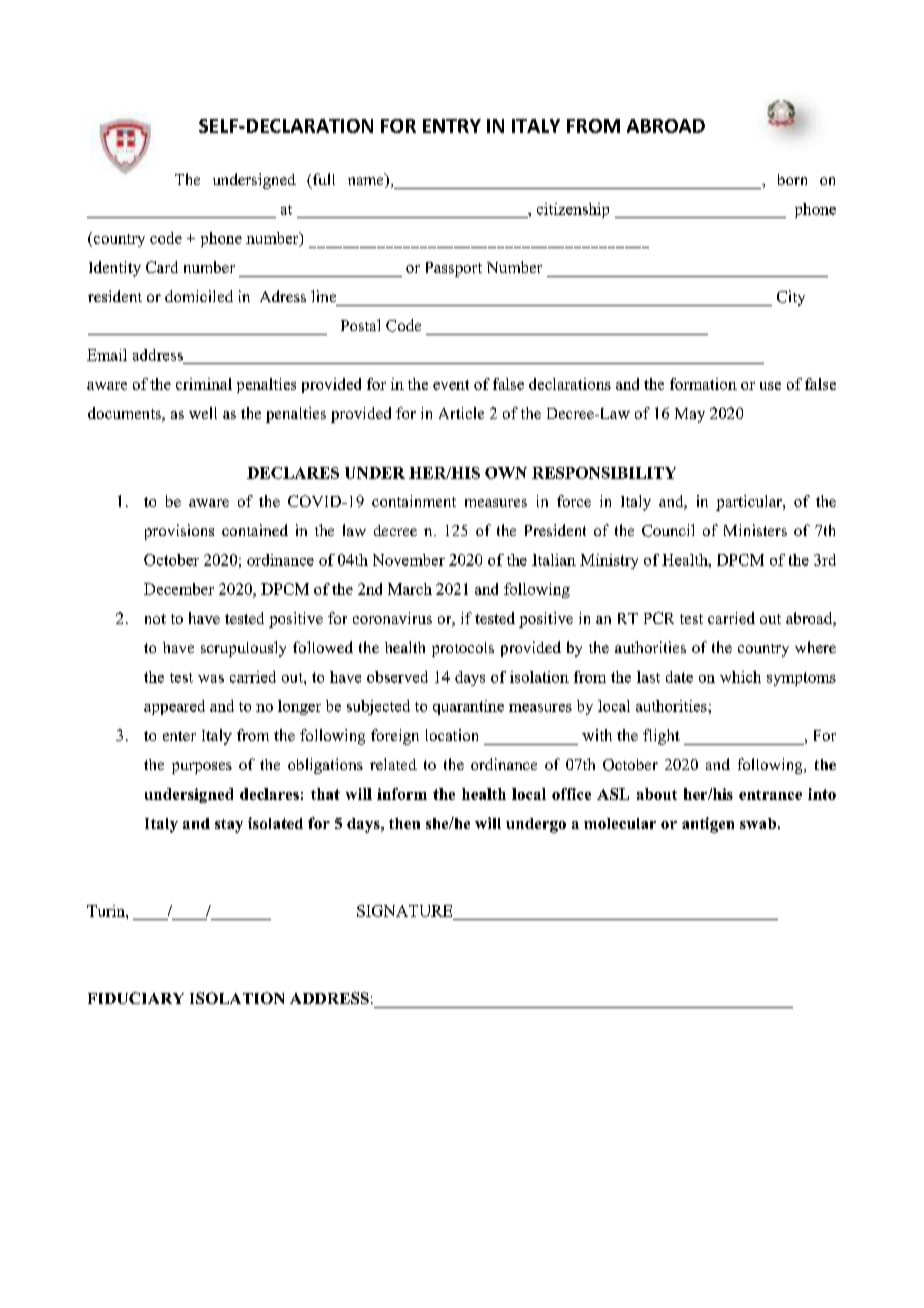 The width and height of the screenshot is (924, 1308). I want to click on then, so click(404, 823).
